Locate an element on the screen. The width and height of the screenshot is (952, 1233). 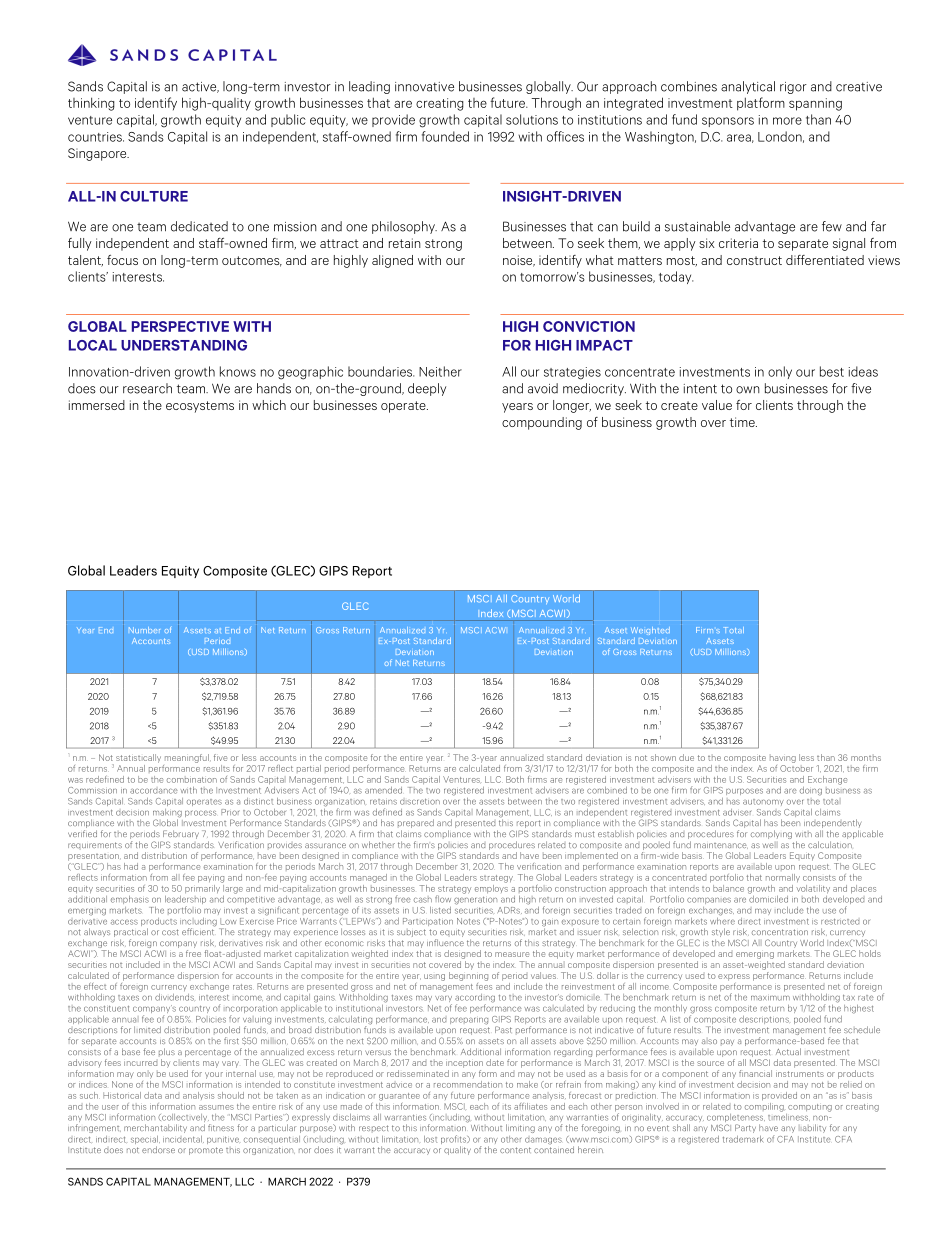
Number is located at coordinates (144, 630).
